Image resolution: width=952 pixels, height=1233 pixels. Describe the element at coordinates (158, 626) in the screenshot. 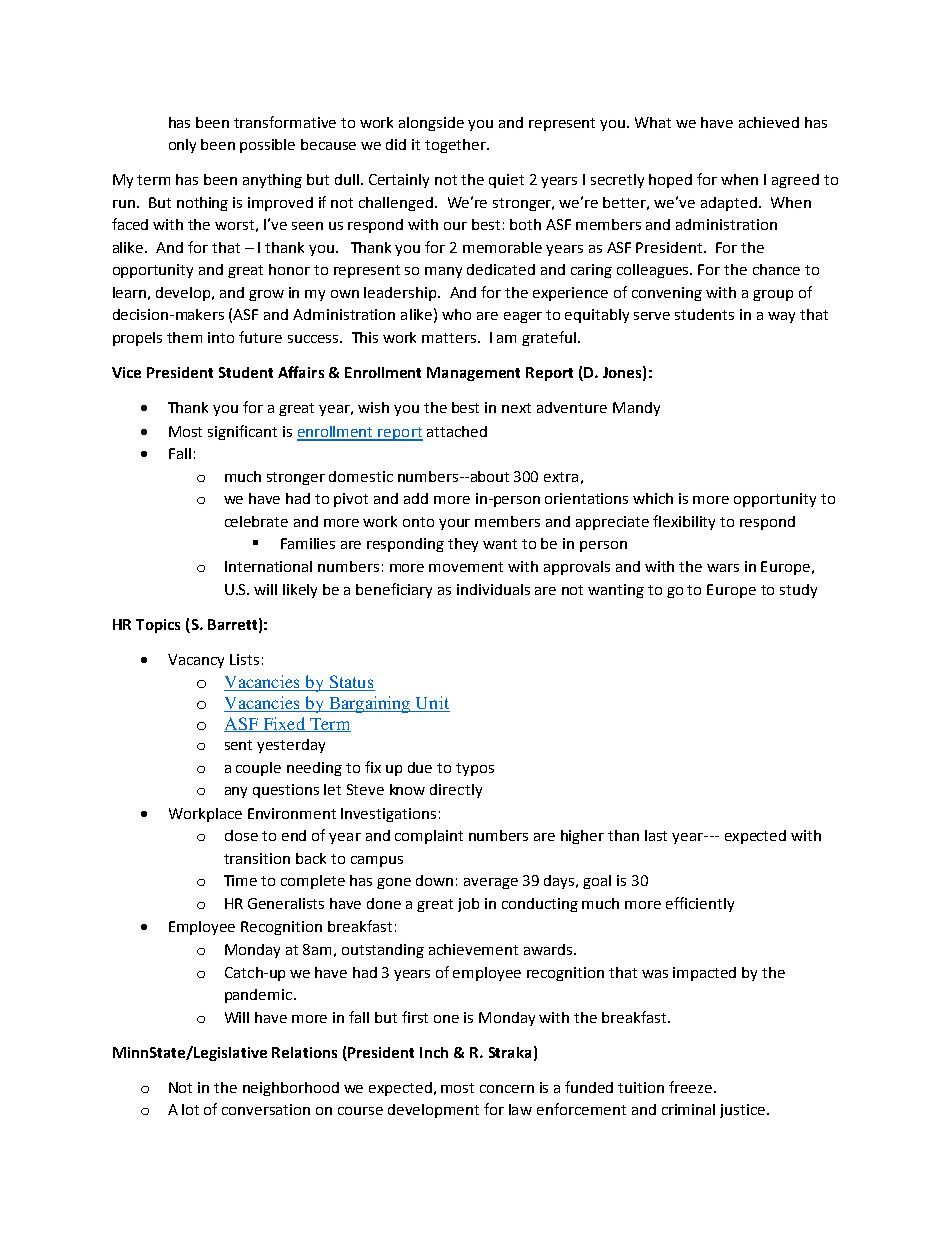

I see `Topics` at that location.
